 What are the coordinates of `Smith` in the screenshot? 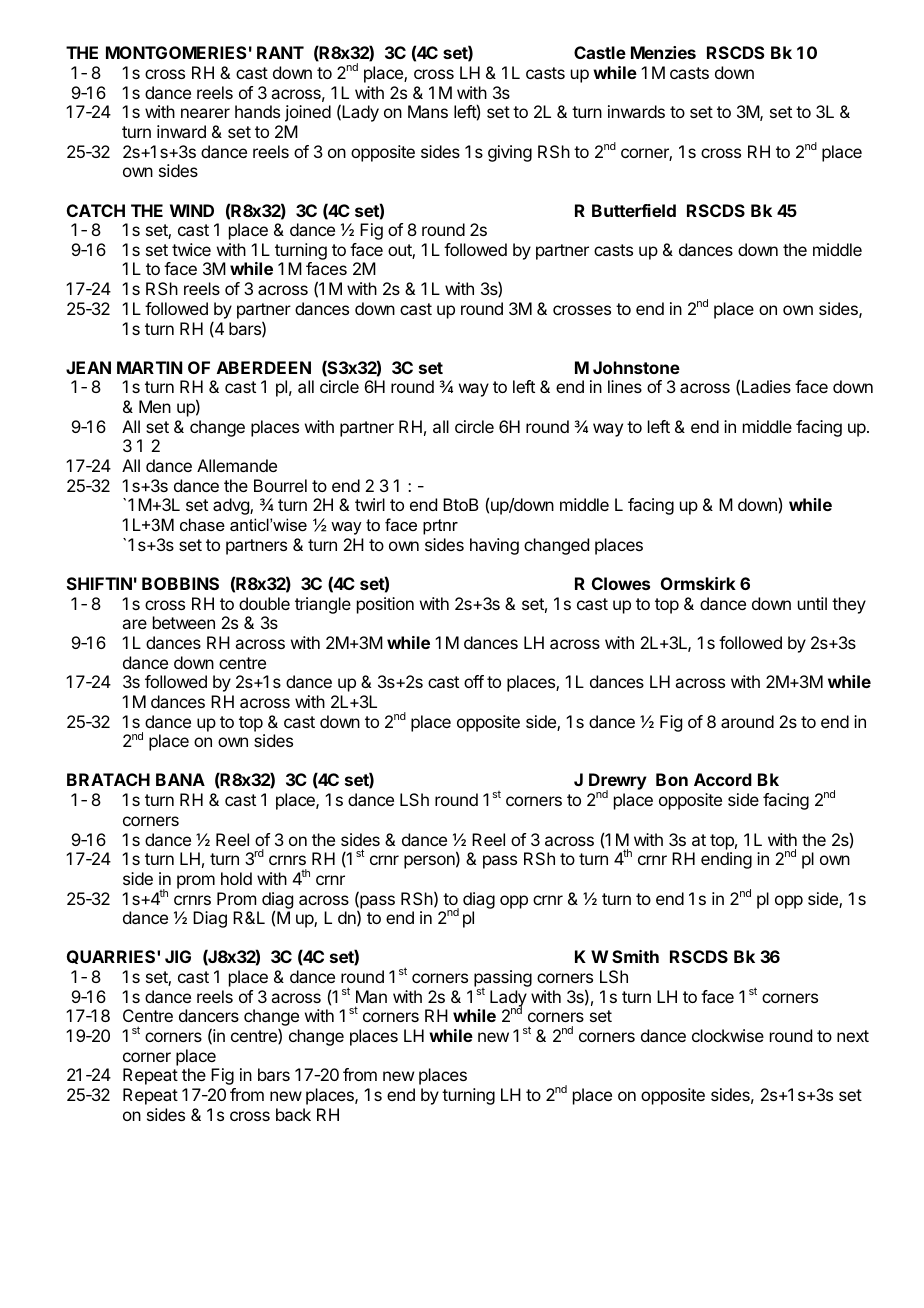 It's located at (635, 956).
